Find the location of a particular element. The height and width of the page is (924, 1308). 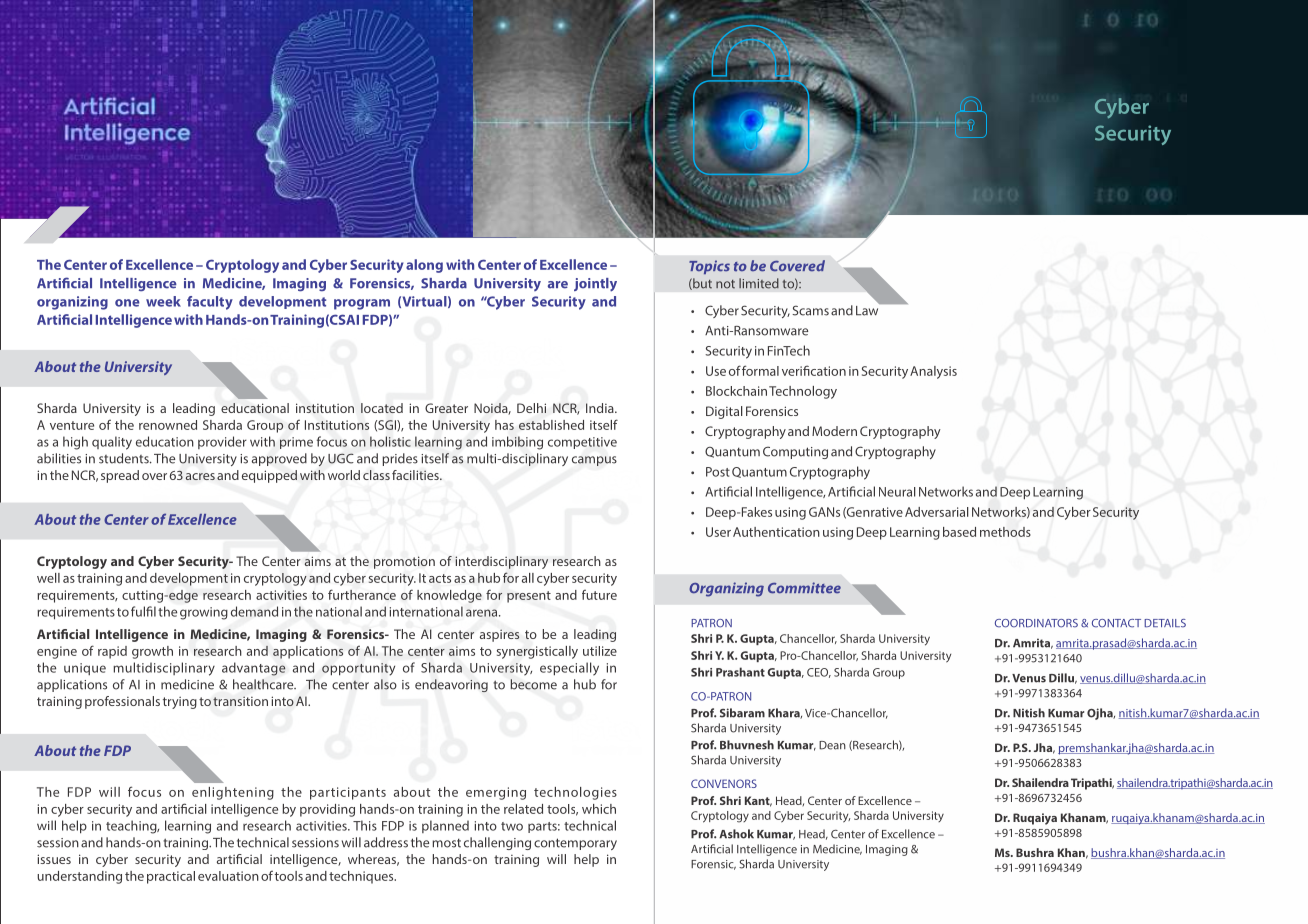

contemporary is located at coordinates (575, 844).
